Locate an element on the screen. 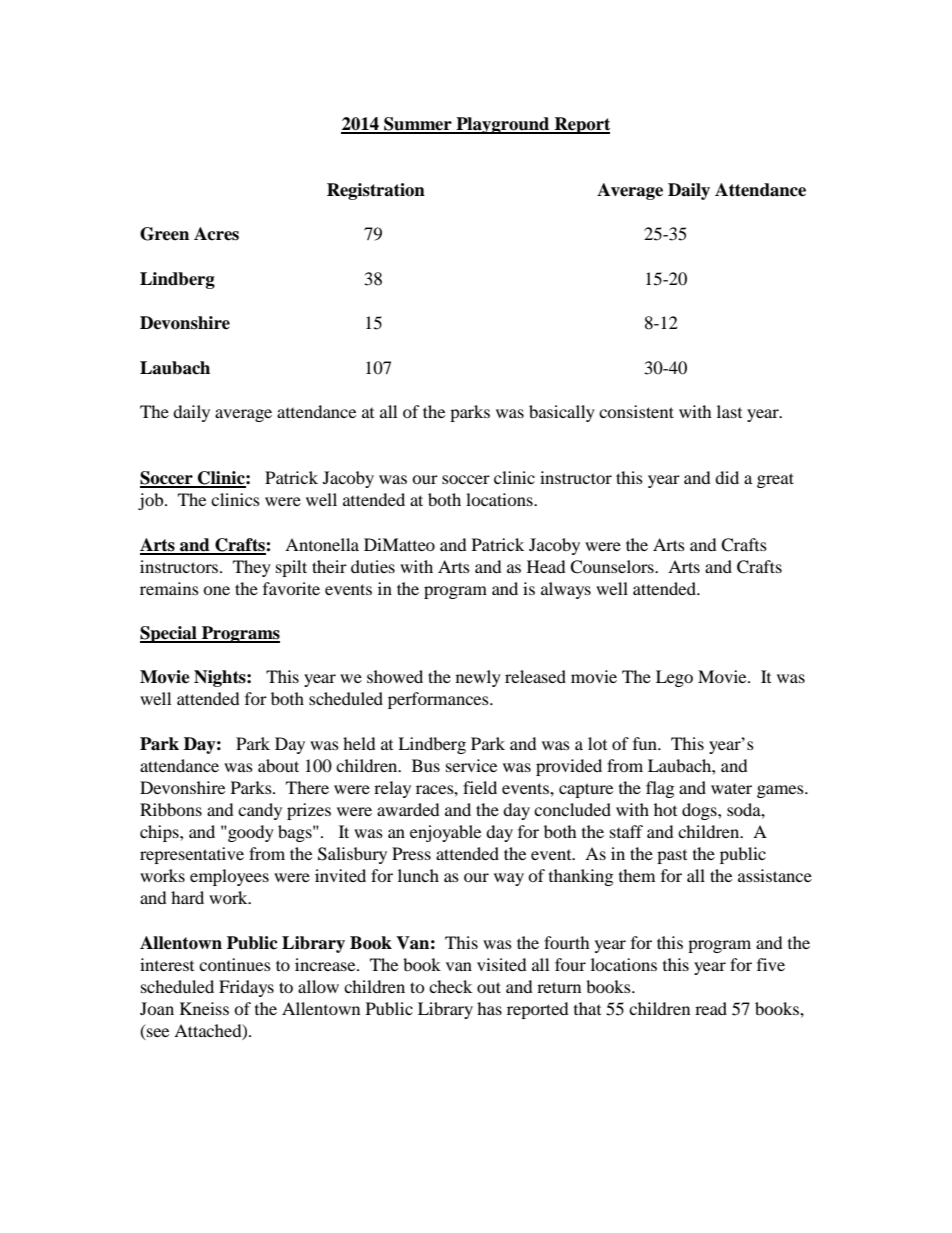  goody is located at coordinates (250, 833).
